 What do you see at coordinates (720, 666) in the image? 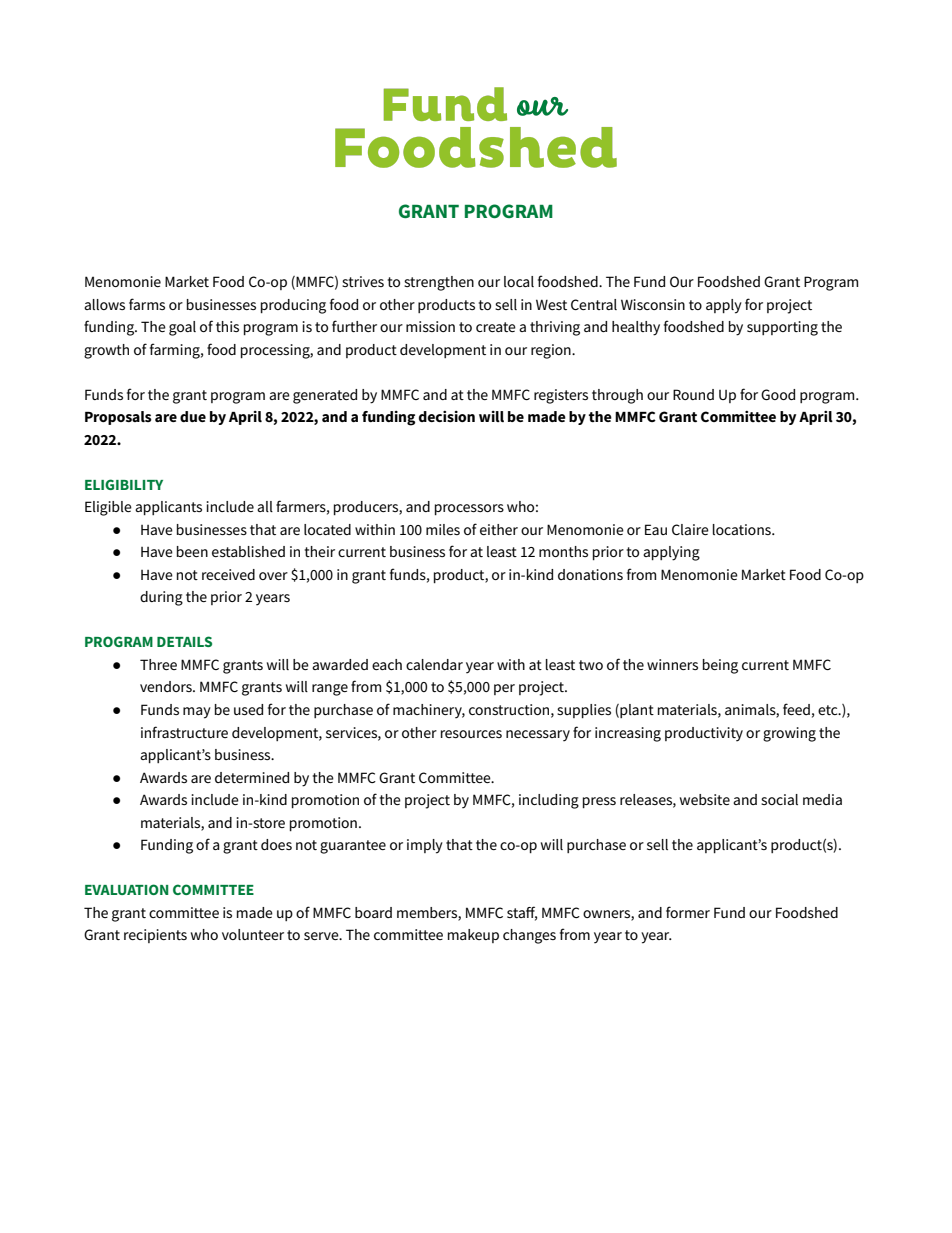
I see `being` at bounding box center [720, 666].
